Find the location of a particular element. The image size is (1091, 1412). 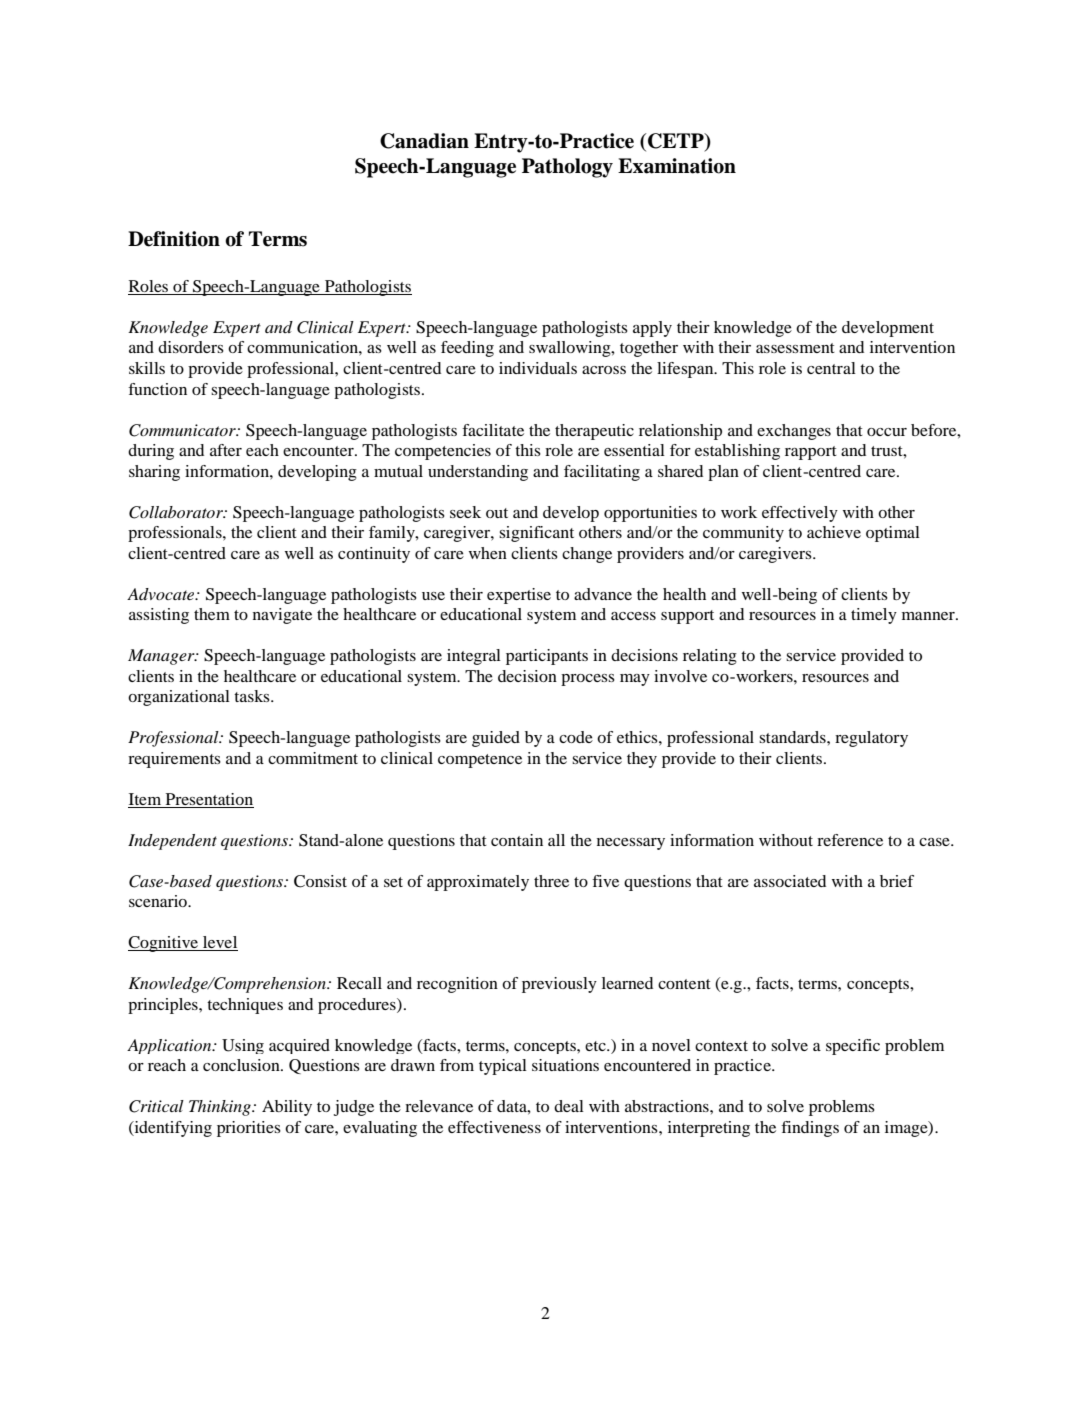

competence is located at coordinates (480, 761).
